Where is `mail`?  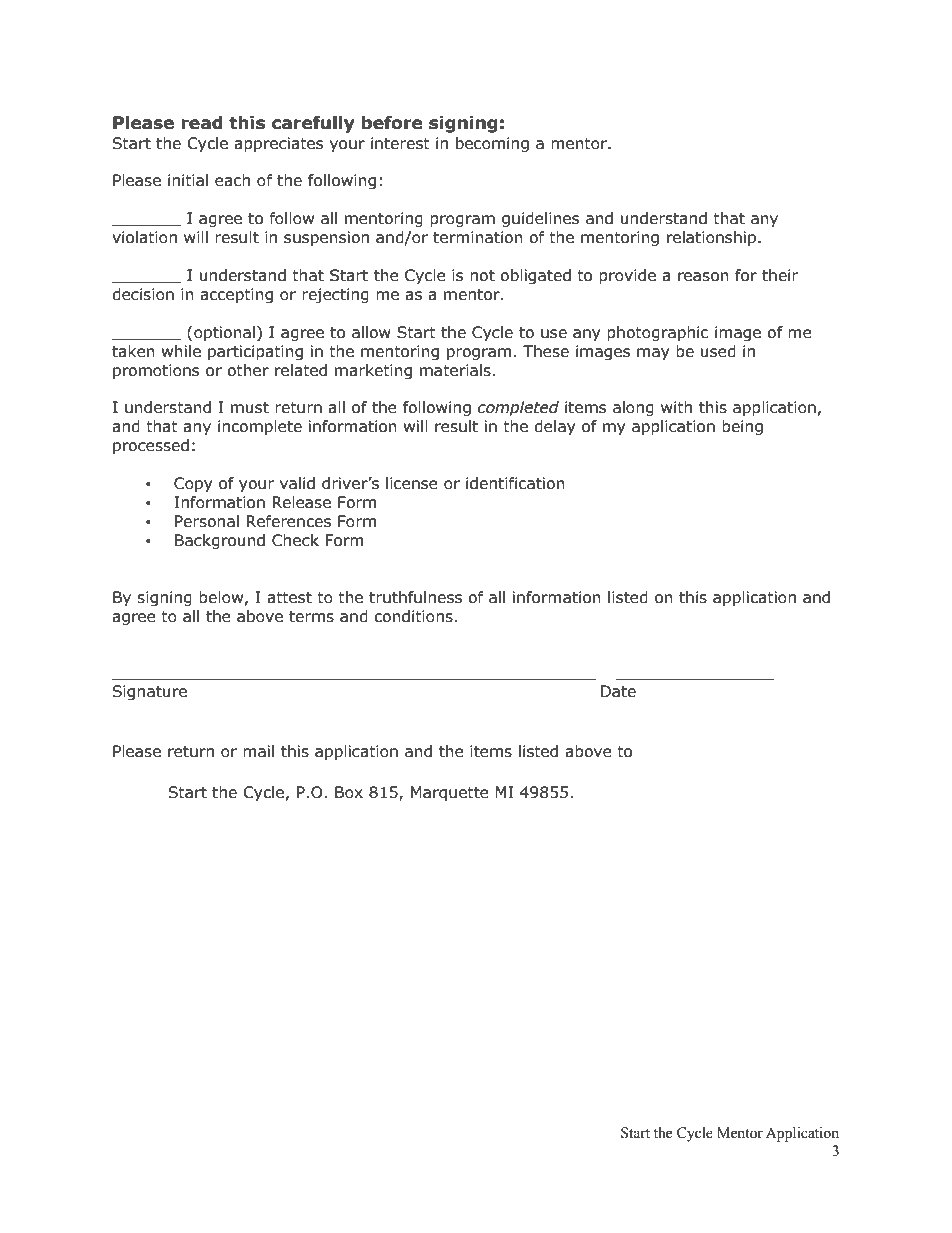
mail is located at coordinates (258, 751).
